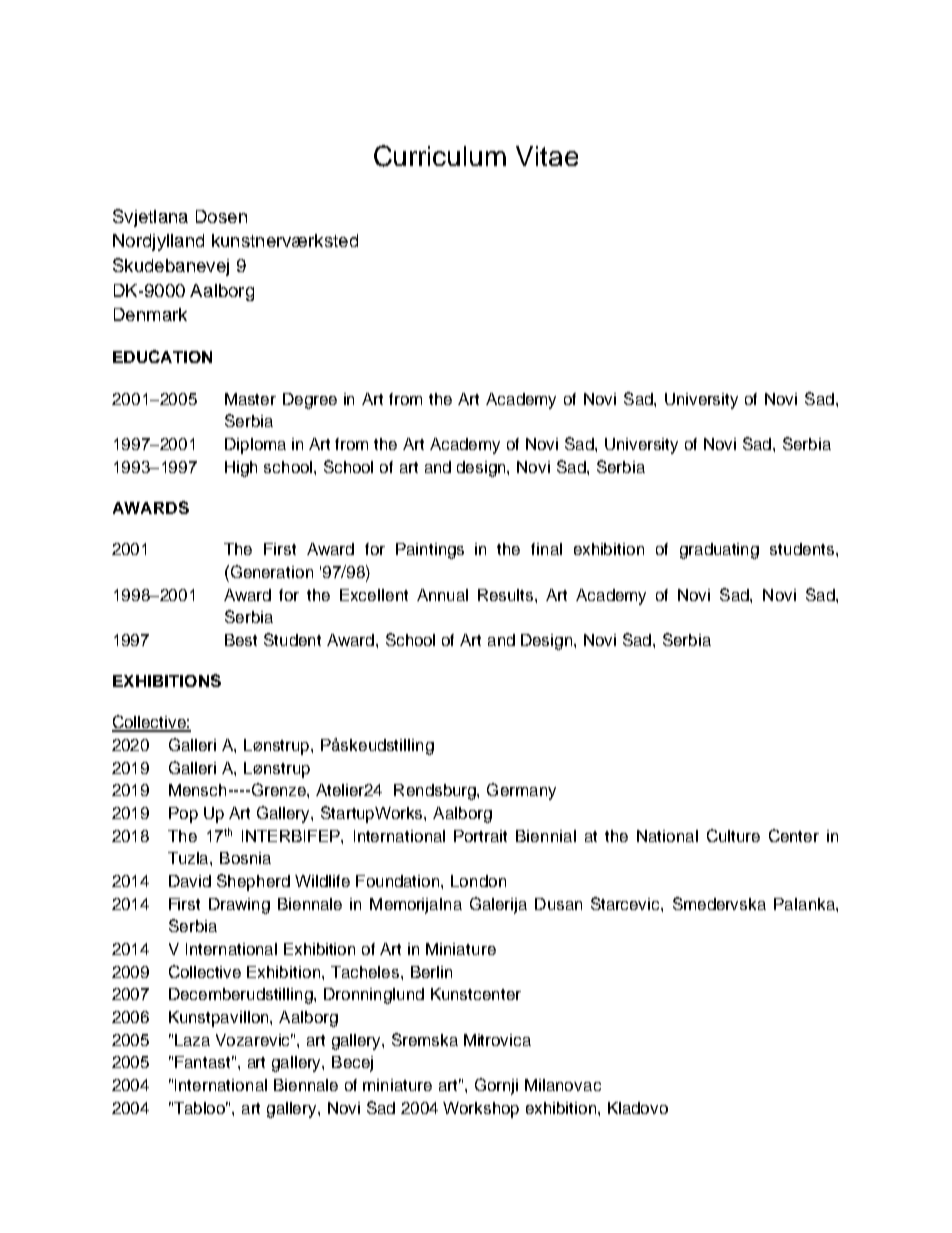  Describe the element at coordinates (241, 469) in the screenshot. I see `High` at that location.
